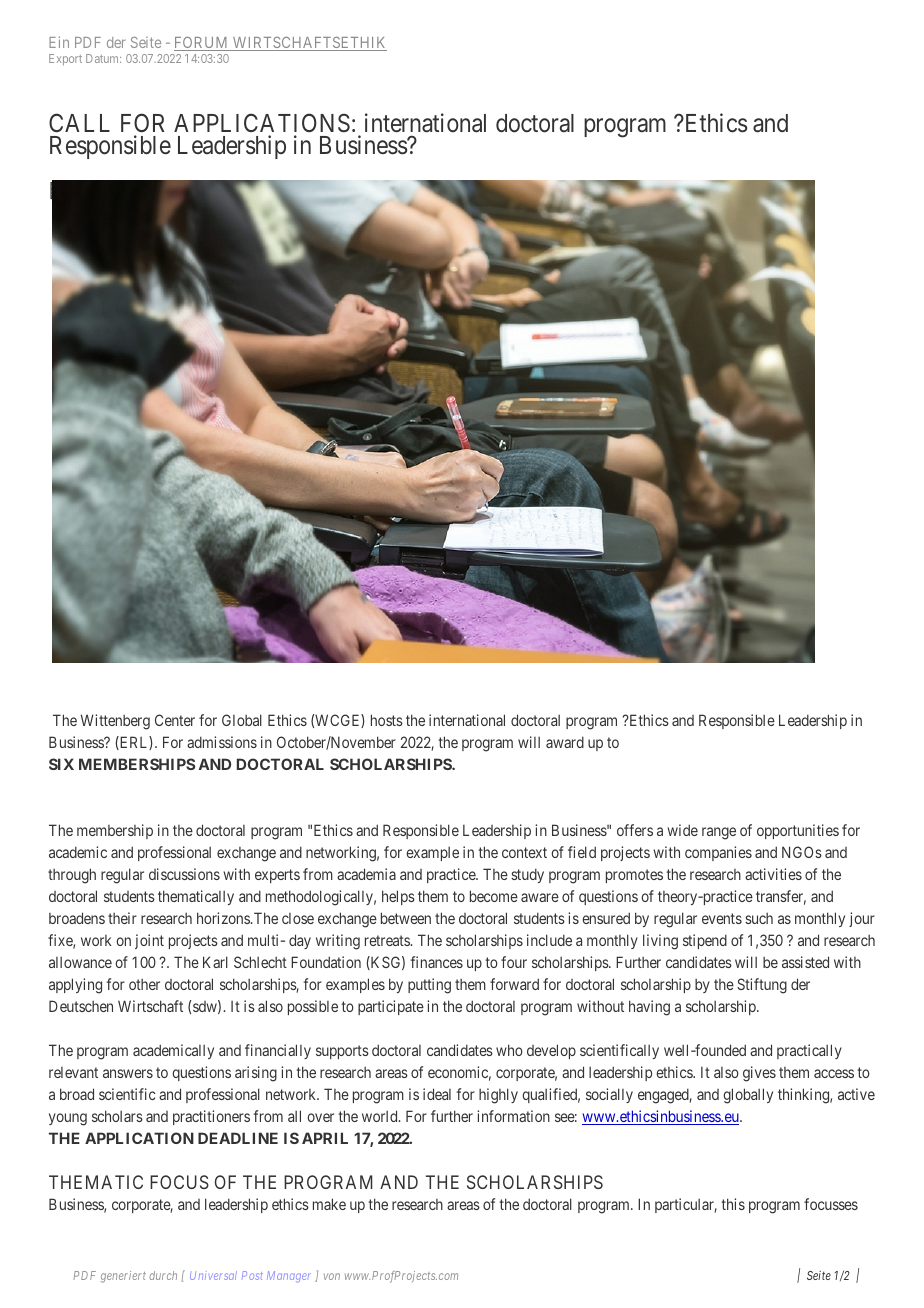 The width and height of the screenshot is (924, 1308). Describe the element at coordinates (163, 1275) in the screenshot. I see `durch` at that location.
